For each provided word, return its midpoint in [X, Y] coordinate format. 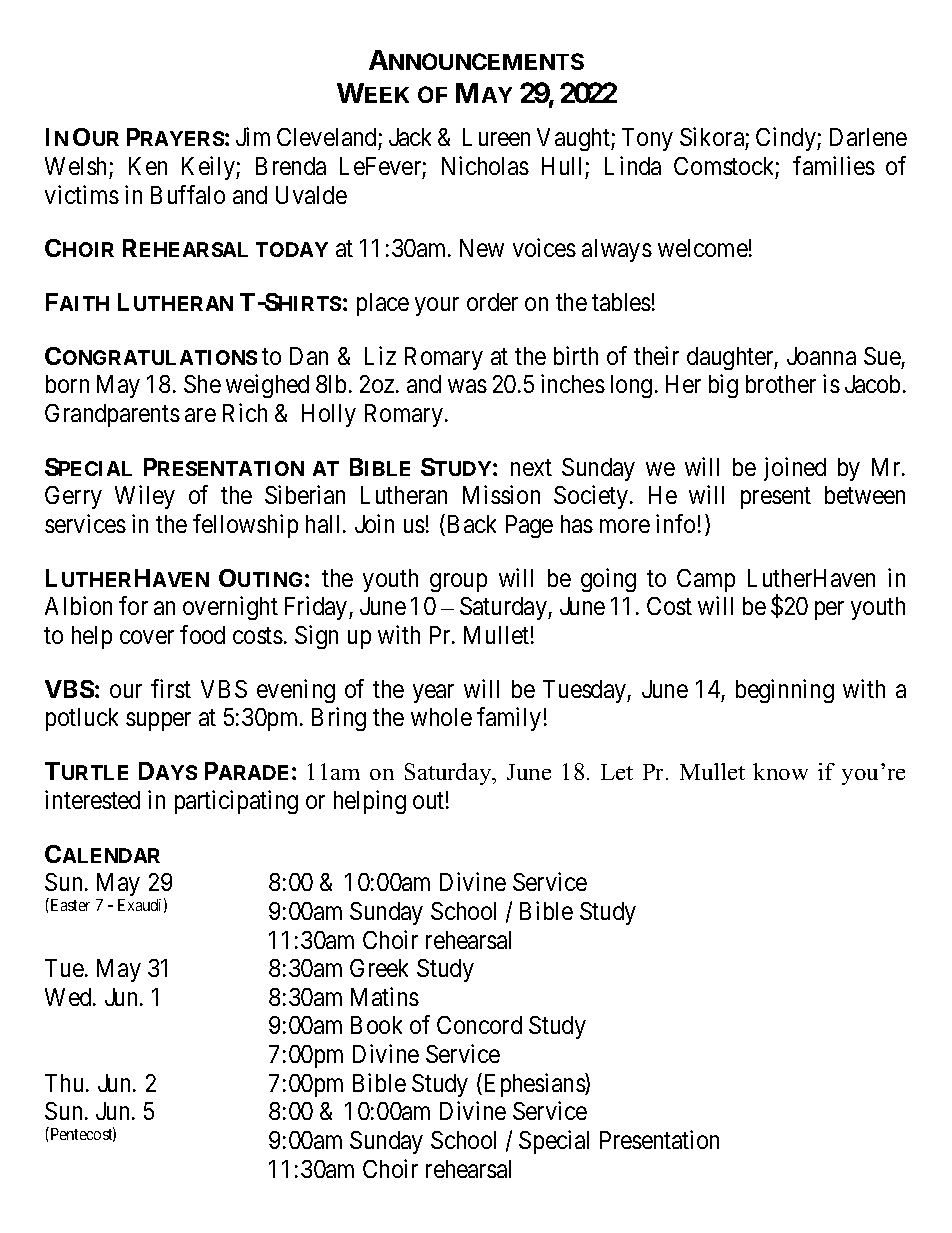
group [458, 582]
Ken [148, 166]
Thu [66, 1083]
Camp [706, 580]
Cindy [787, 139]
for [133, 605]
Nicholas [485, 165]
